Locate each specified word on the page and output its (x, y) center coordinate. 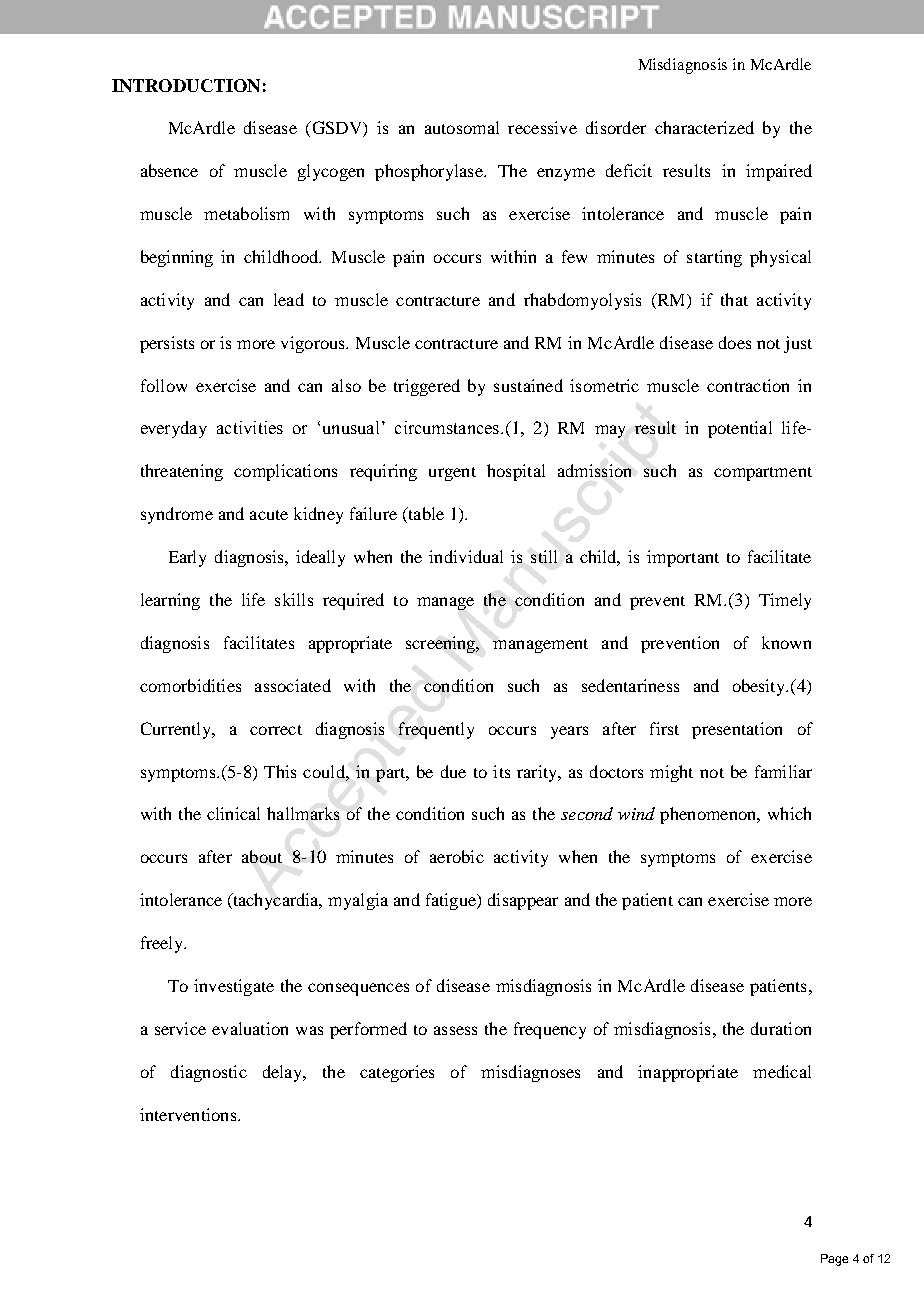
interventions (189, 1114)
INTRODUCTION (186, 85)
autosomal (462, 127)
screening (442, 644)
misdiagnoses (530, 1073)
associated (293, 685)
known (786, 642)
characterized (704, 127)
